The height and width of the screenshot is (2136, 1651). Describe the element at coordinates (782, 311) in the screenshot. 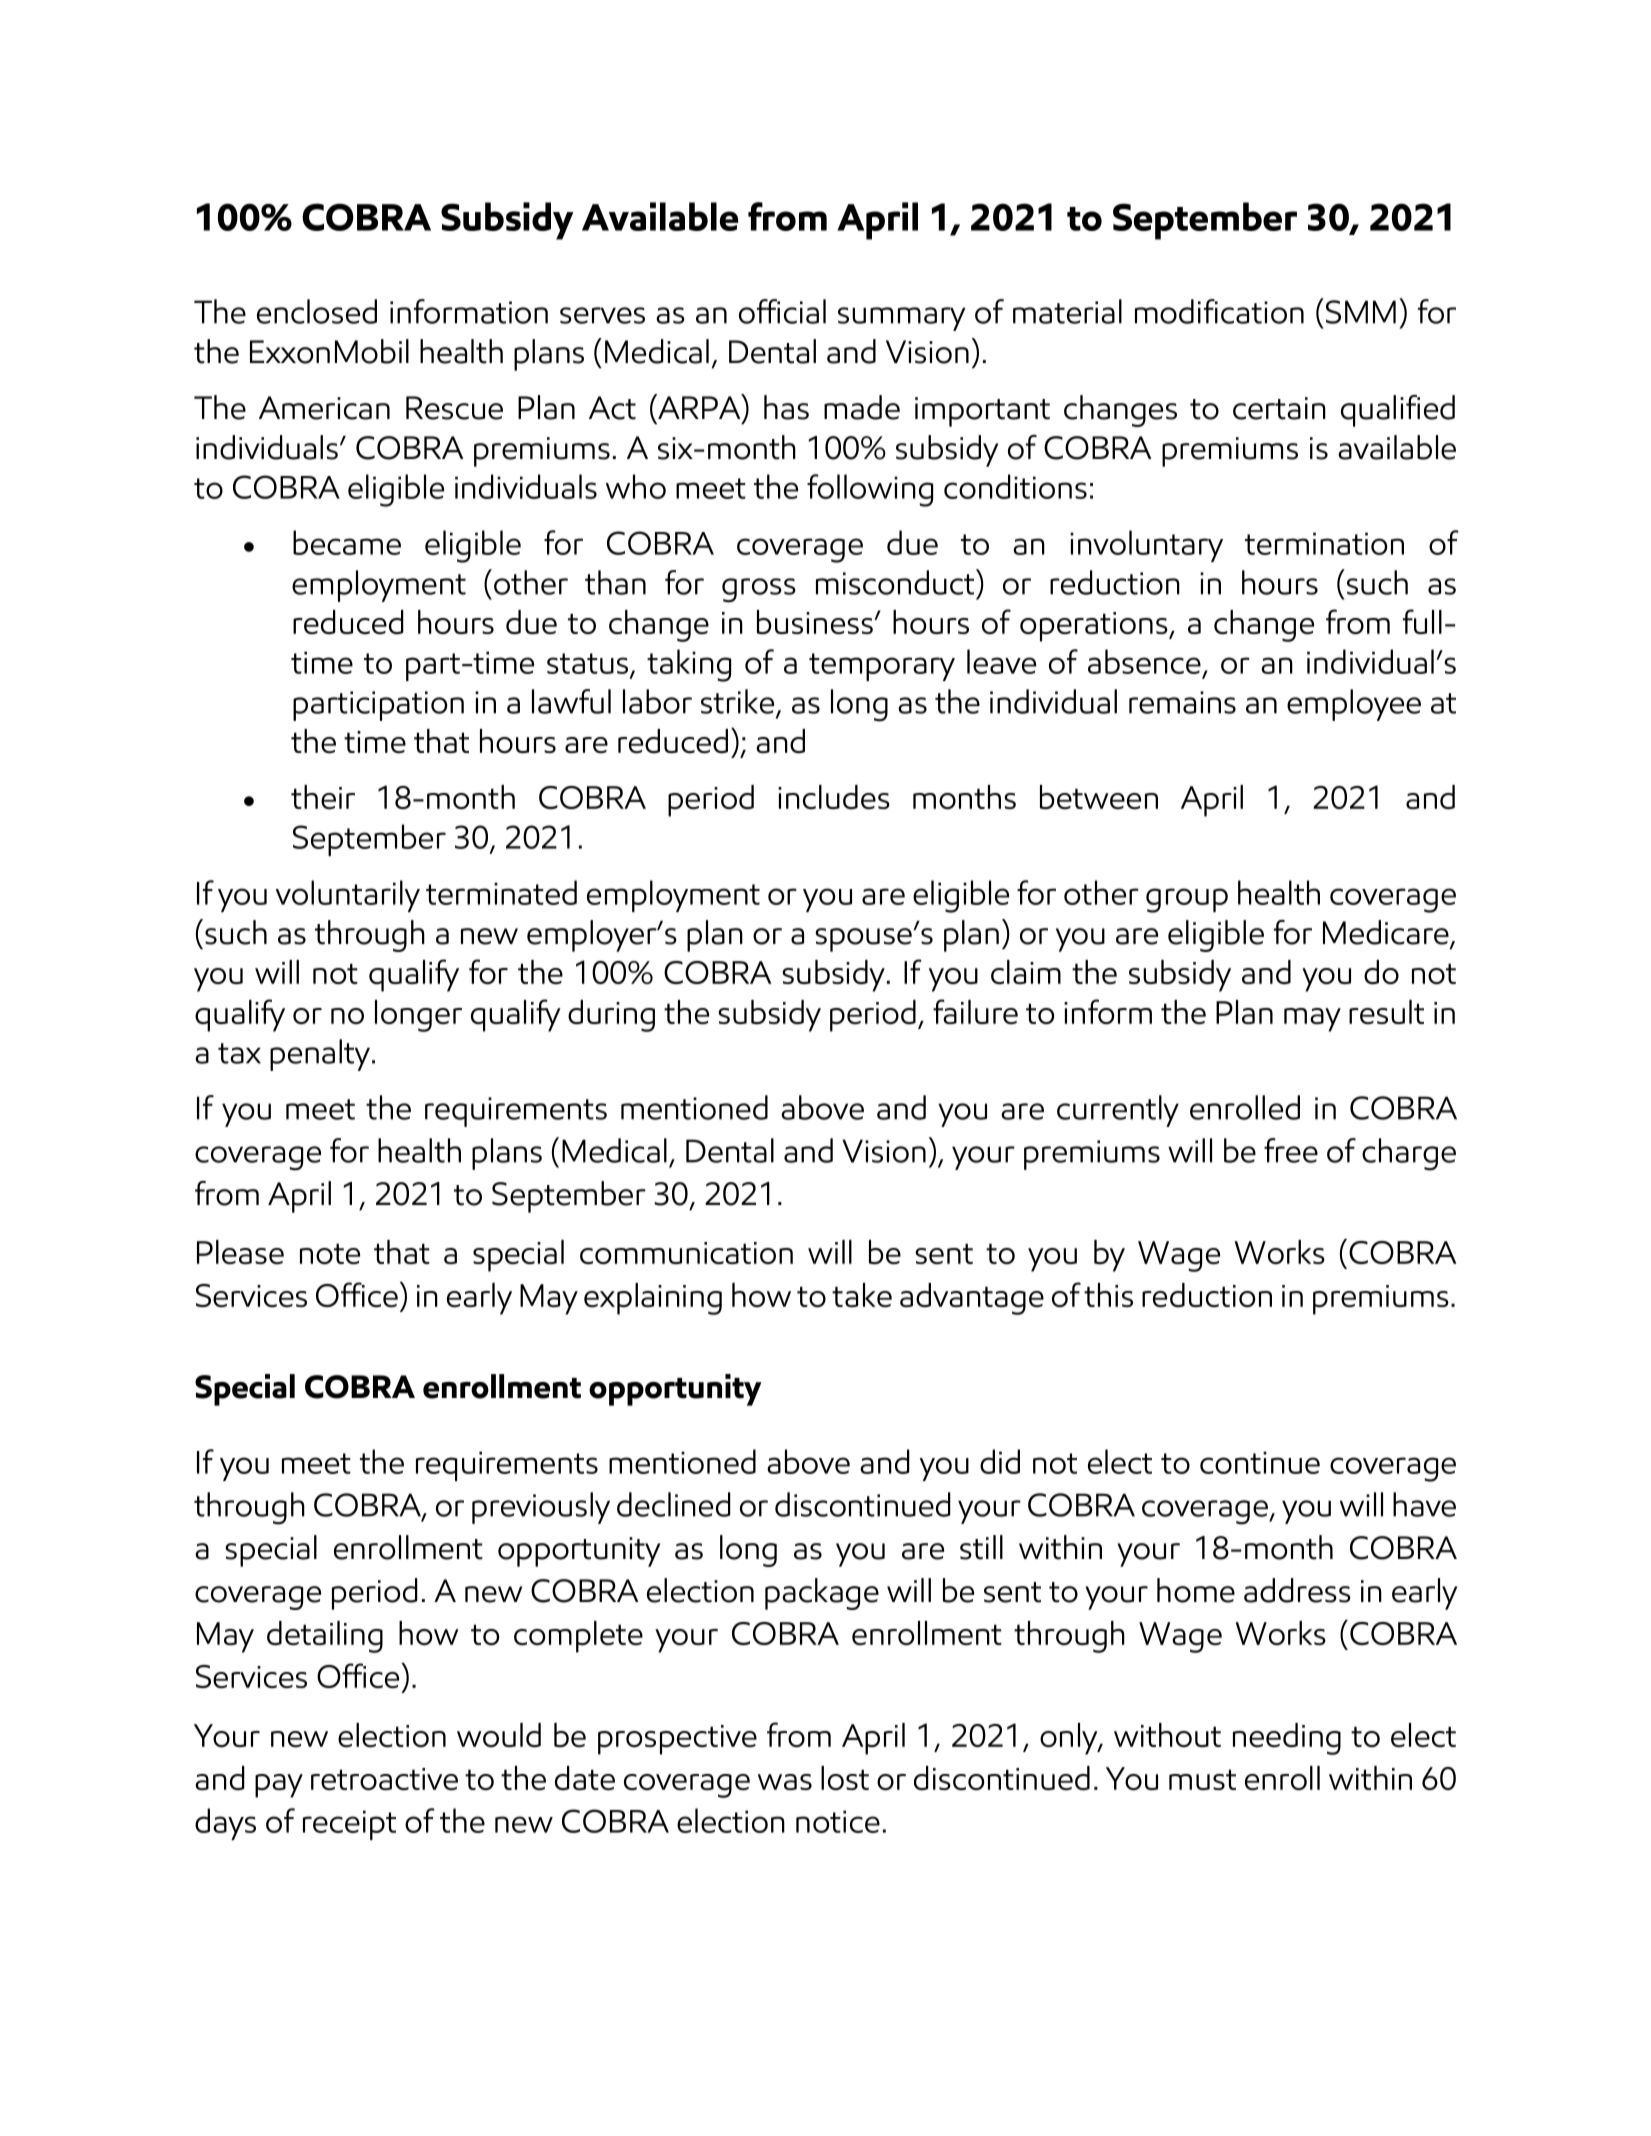

I see `official` at that location.
